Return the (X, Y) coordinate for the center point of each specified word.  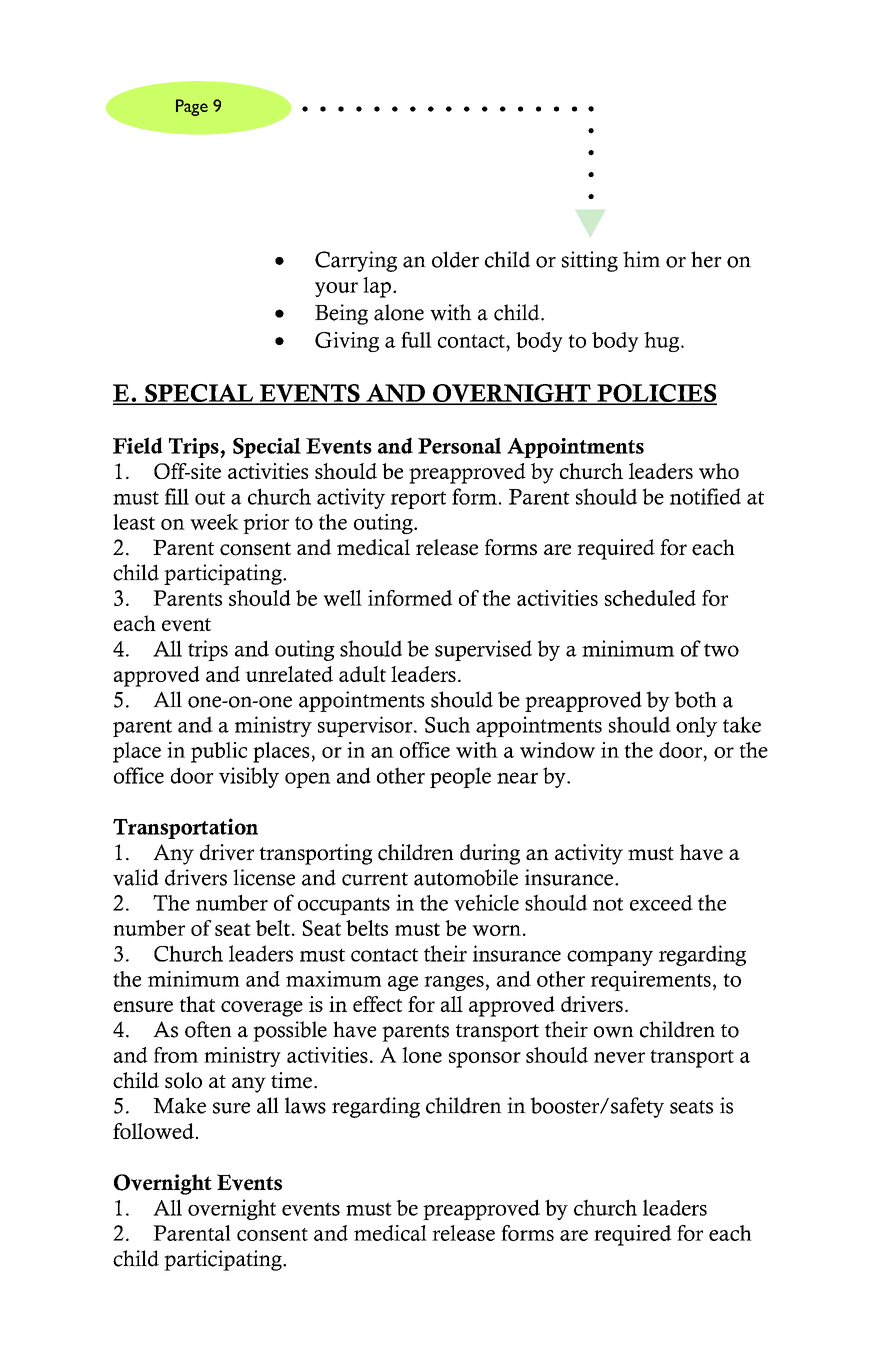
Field (138, 445)
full (416, 340)
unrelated (289, 674)
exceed (661, 903)
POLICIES (656, 394)
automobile (466, 877)
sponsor (485, 1060)
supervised (483, 650)
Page (192, 107)
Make (179, 1105)
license (264, 877)
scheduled (650, 598)
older (455, 259)
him (641, 259)
